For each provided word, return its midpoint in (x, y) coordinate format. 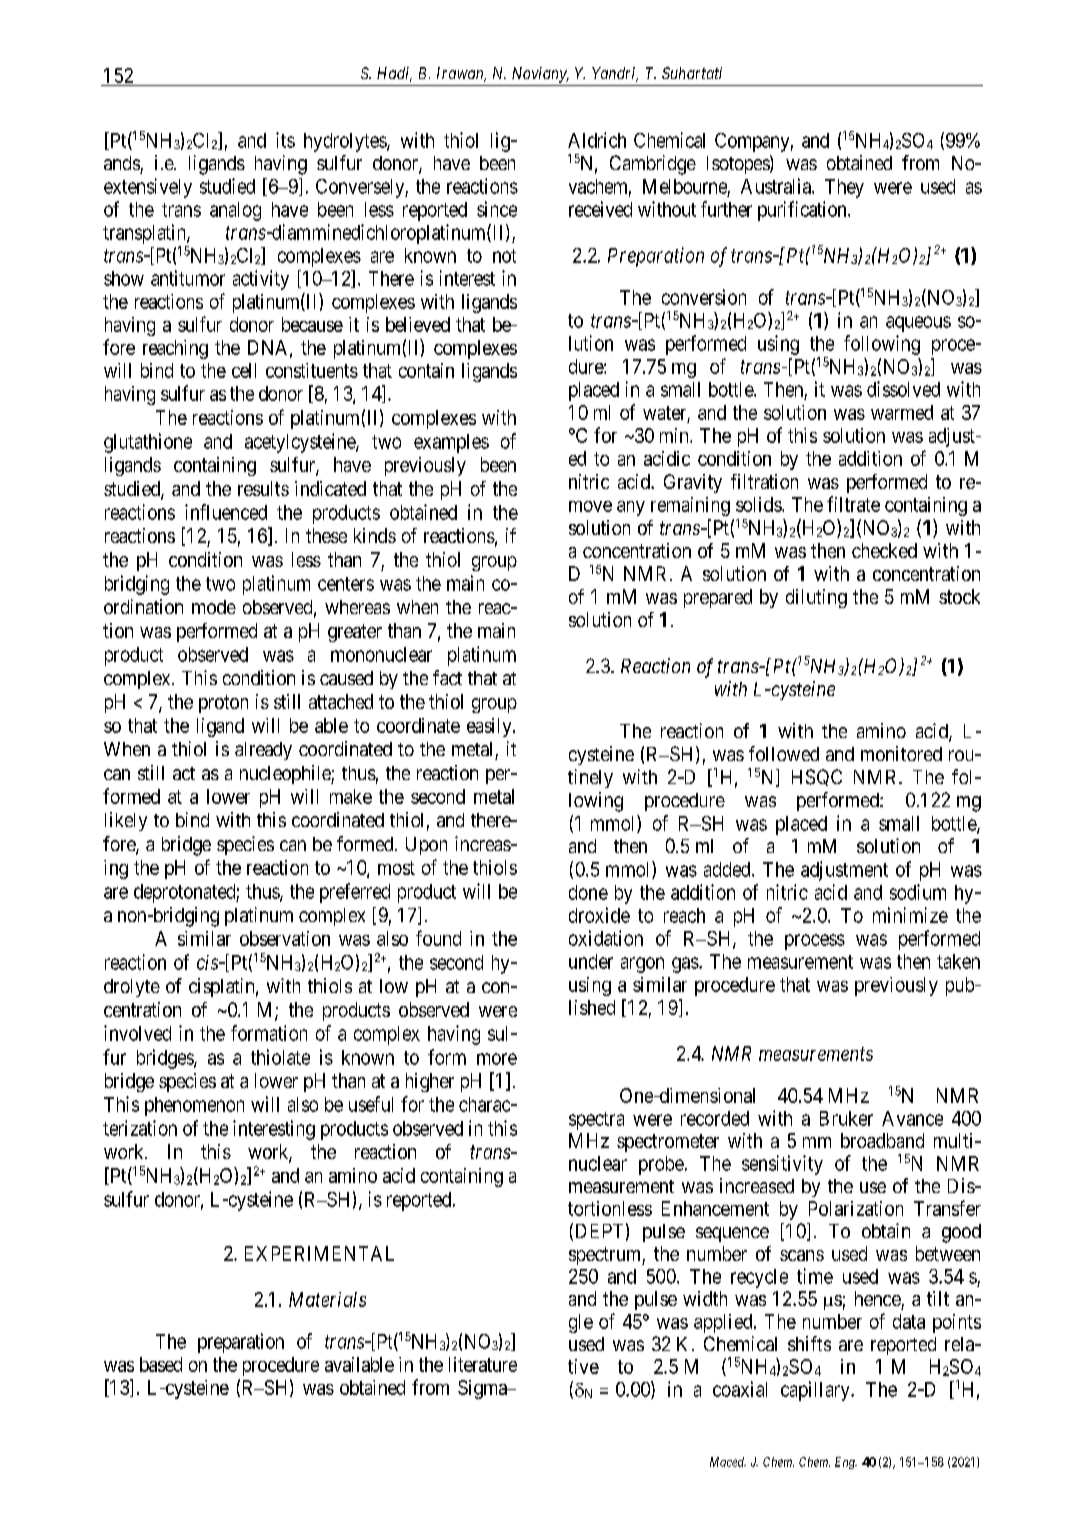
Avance (912, 1118)
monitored (901, 753)
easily (490, 727)
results (263, 488)
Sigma (483, 1389)
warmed (902, 412)
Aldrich (597, 140)
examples (451, 443)
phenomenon (194, 1106)
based (161, 1364)
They (844, 188)
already (263, 751)
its (285, 140)
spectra (596, 1121)
